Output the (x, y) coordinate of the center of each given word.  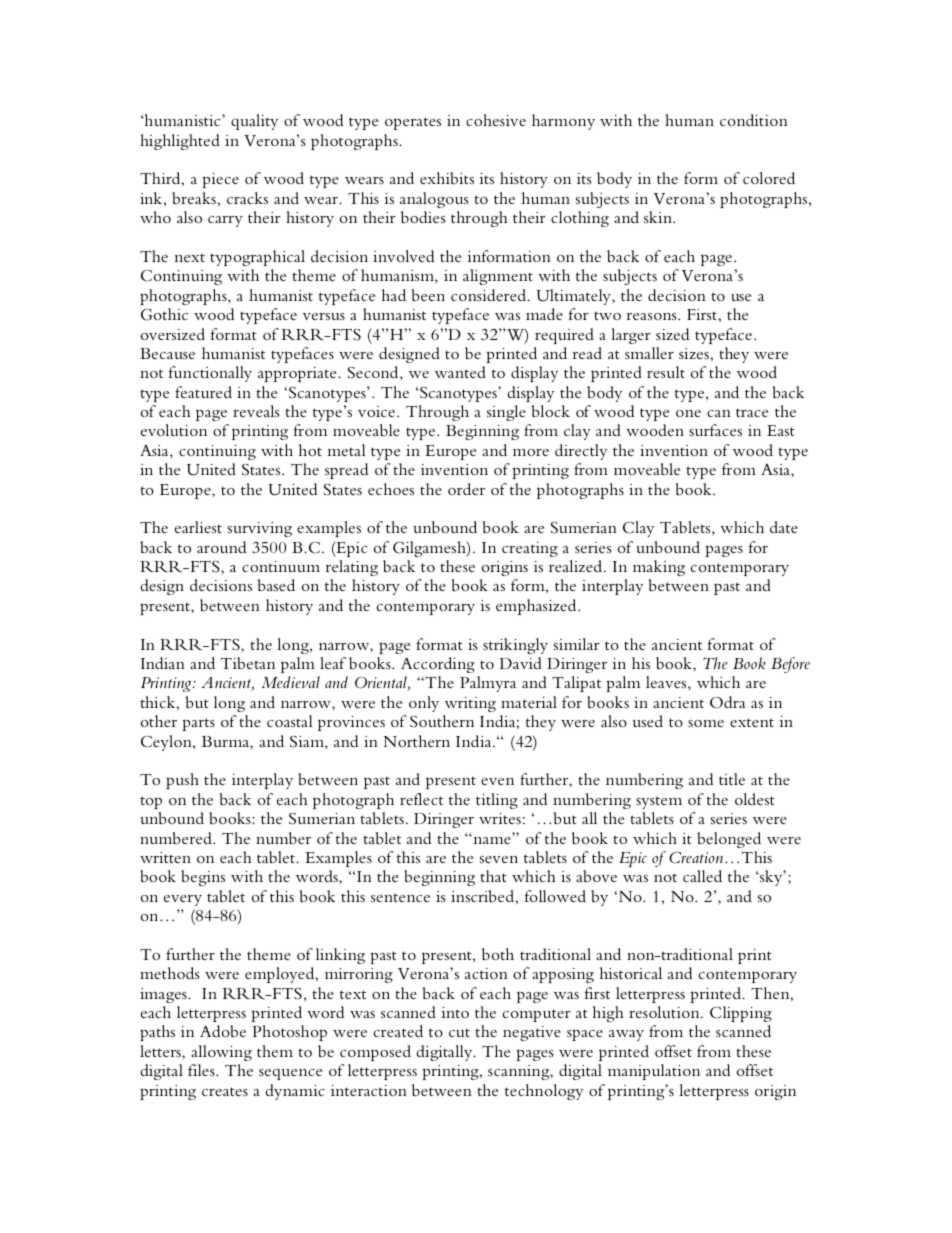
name (491, 839)
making (659, 568)
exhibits (447, 178)
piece (221, 180)
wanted (460, 372)
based (276, 585)
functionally (210, 374)
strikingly (515, 646)
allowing (221, 1053)
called (702, 876)
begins (203, 878)
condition (754, 120)
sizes (695, 353)
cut (459, 1033)
